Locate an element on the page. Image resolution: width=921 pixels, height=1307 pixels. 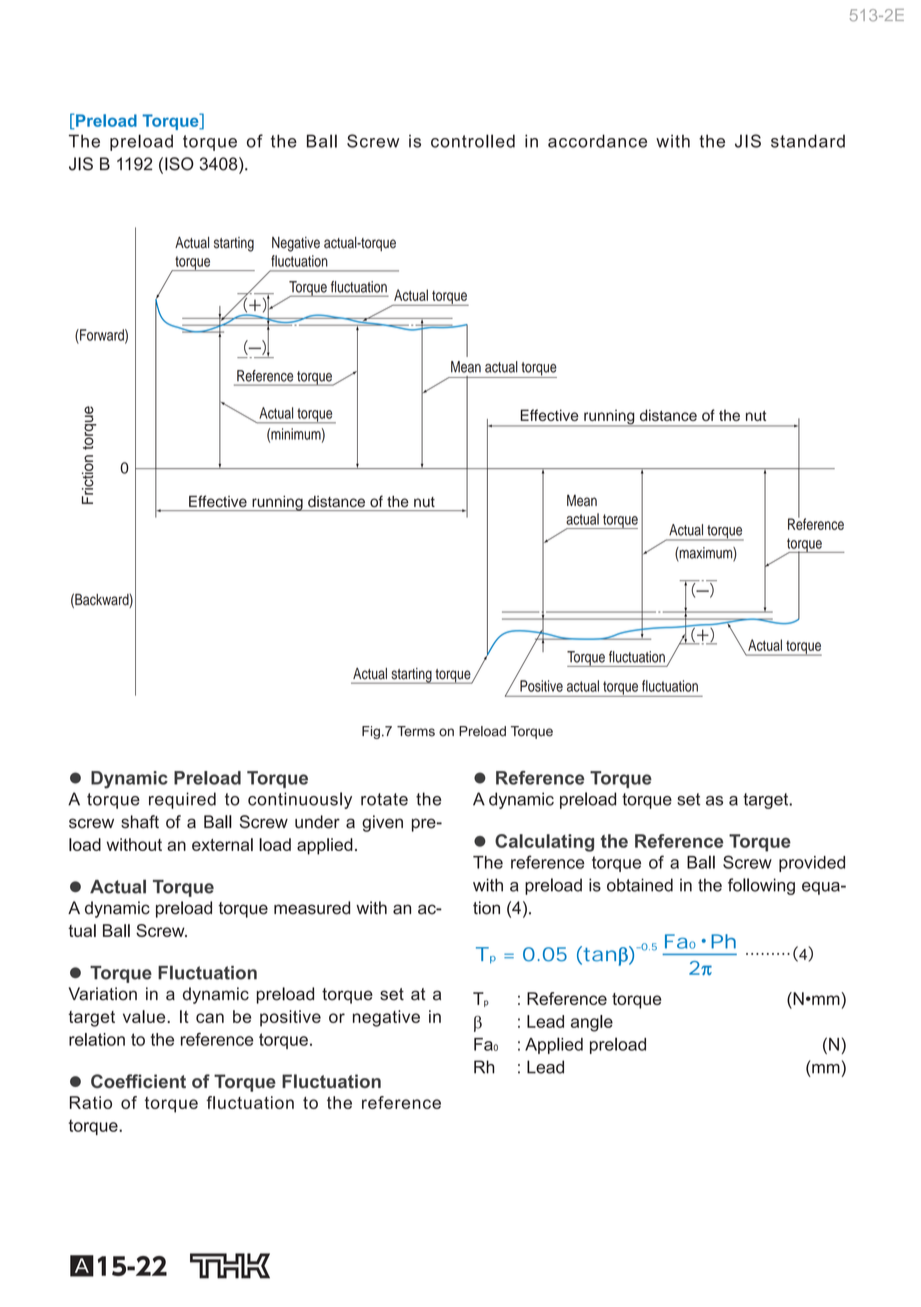
required is located at coordinates (182, 800).
